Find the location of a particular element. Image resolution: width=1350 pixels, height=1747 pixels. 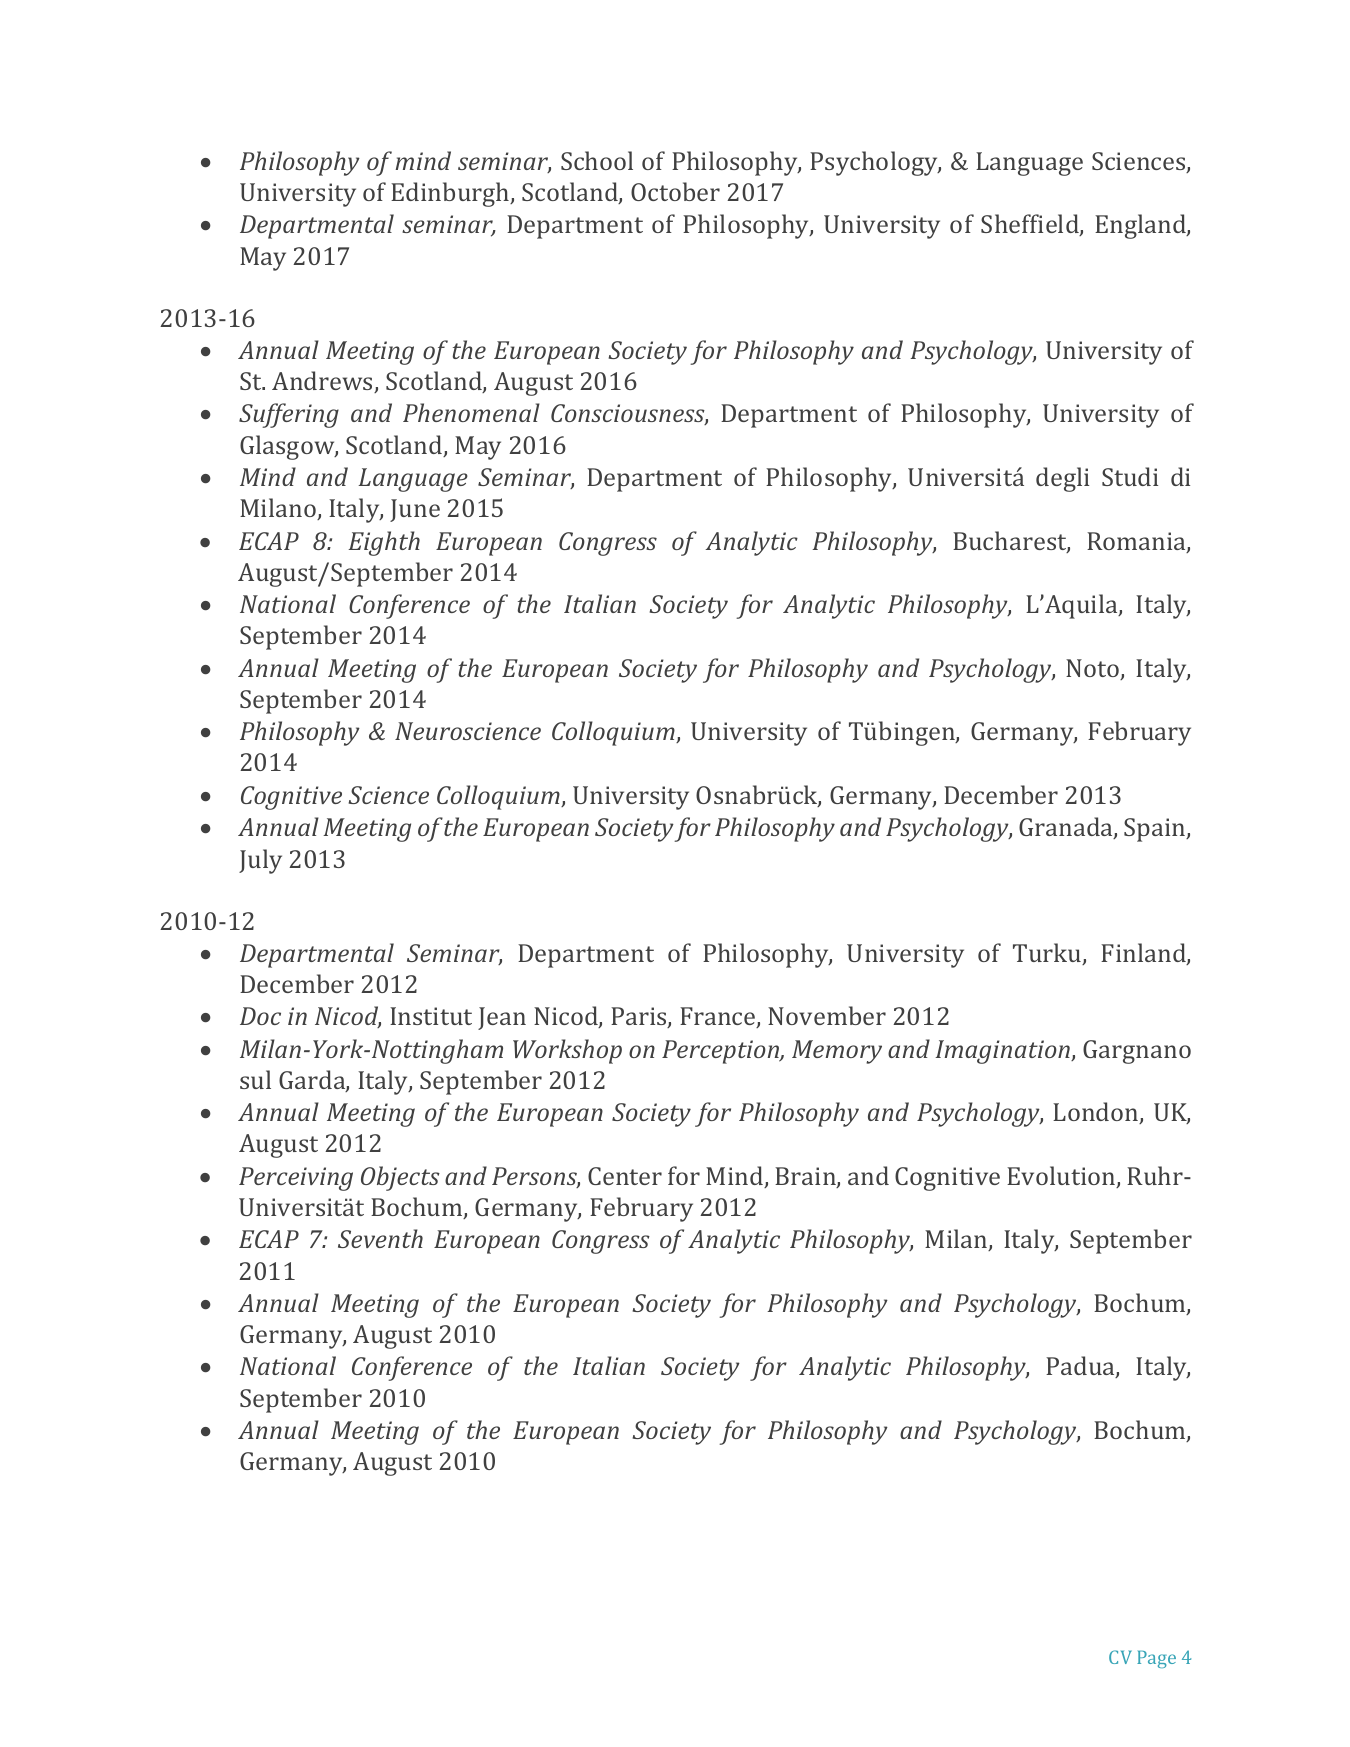

degli is located at coordinates (1062, 479).
